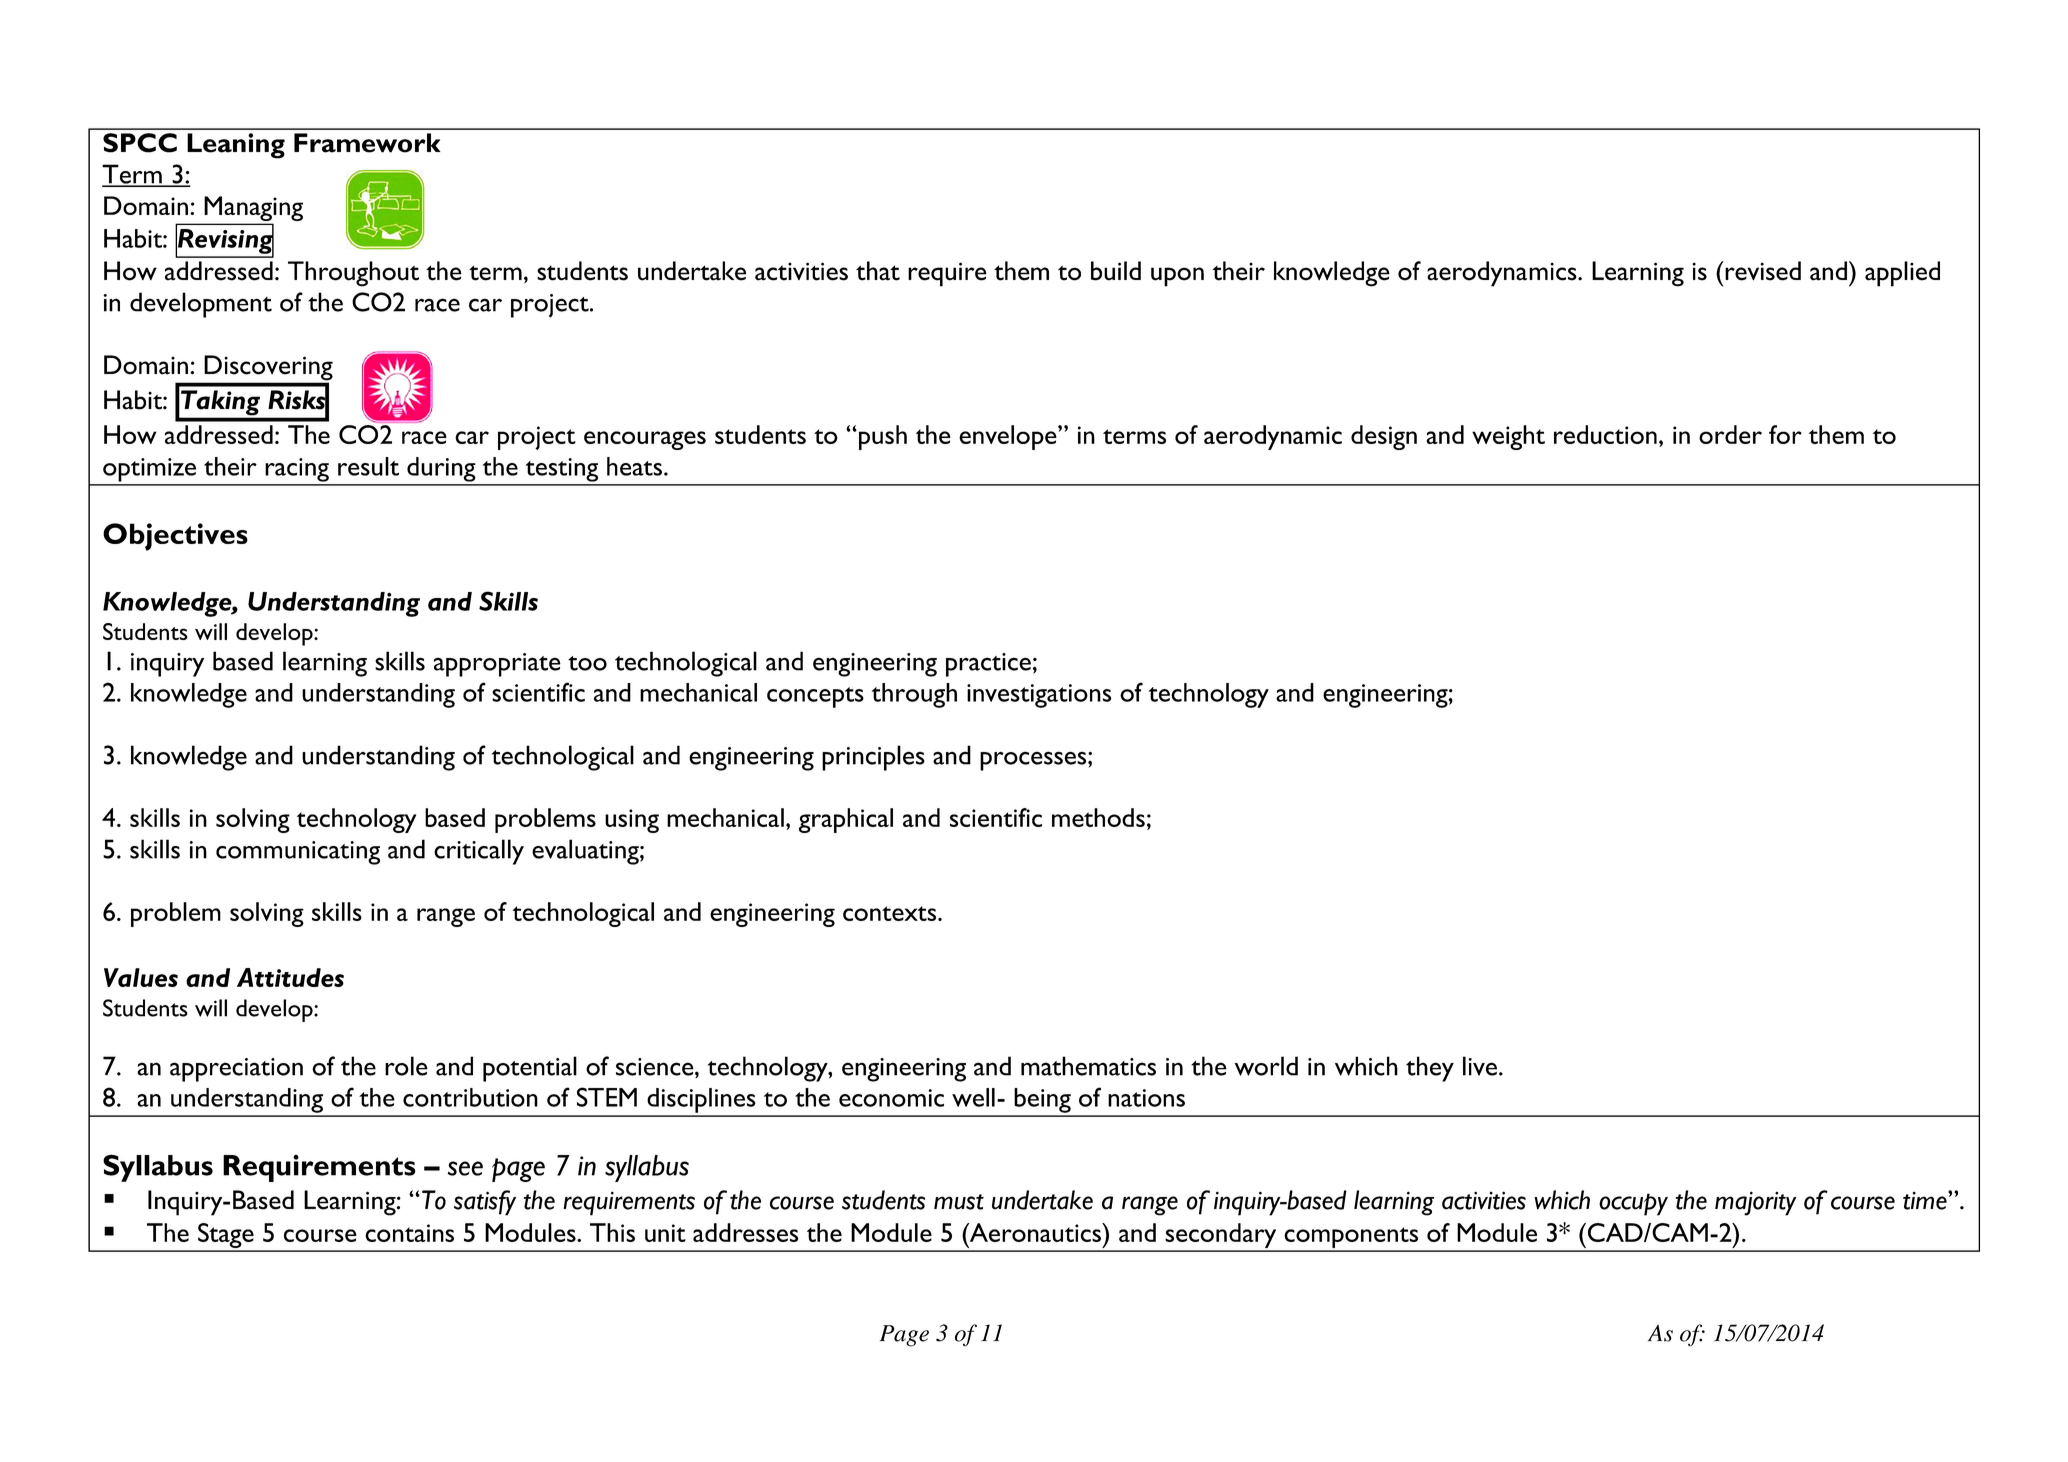  Describe the element at coordinates (1039, 696) in the screenshot. I see `investigations` at that location.
